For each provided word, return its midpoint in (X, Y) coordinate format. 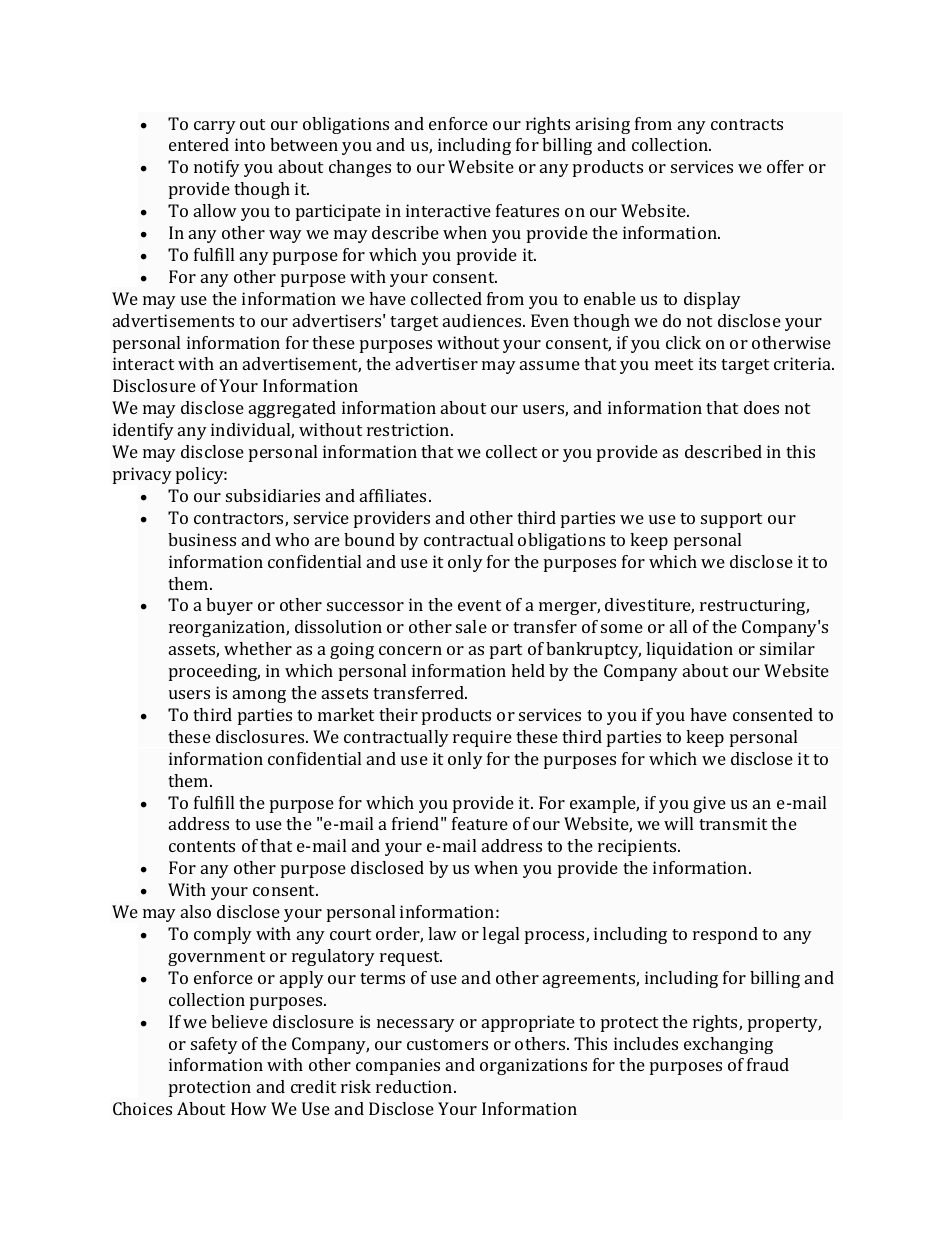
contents (202, 846)
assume (550, 365)
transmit (733, 823)
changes (360, 168)
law (442, 933)
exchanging (728, 1045)
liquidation (689, 650)
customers (447, 1044)
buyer (229, 606)
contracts (747, 124)
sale (471, 626)
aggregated (292, 409)
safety (214, 1045)
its (707, 363)
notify (217, 168)
